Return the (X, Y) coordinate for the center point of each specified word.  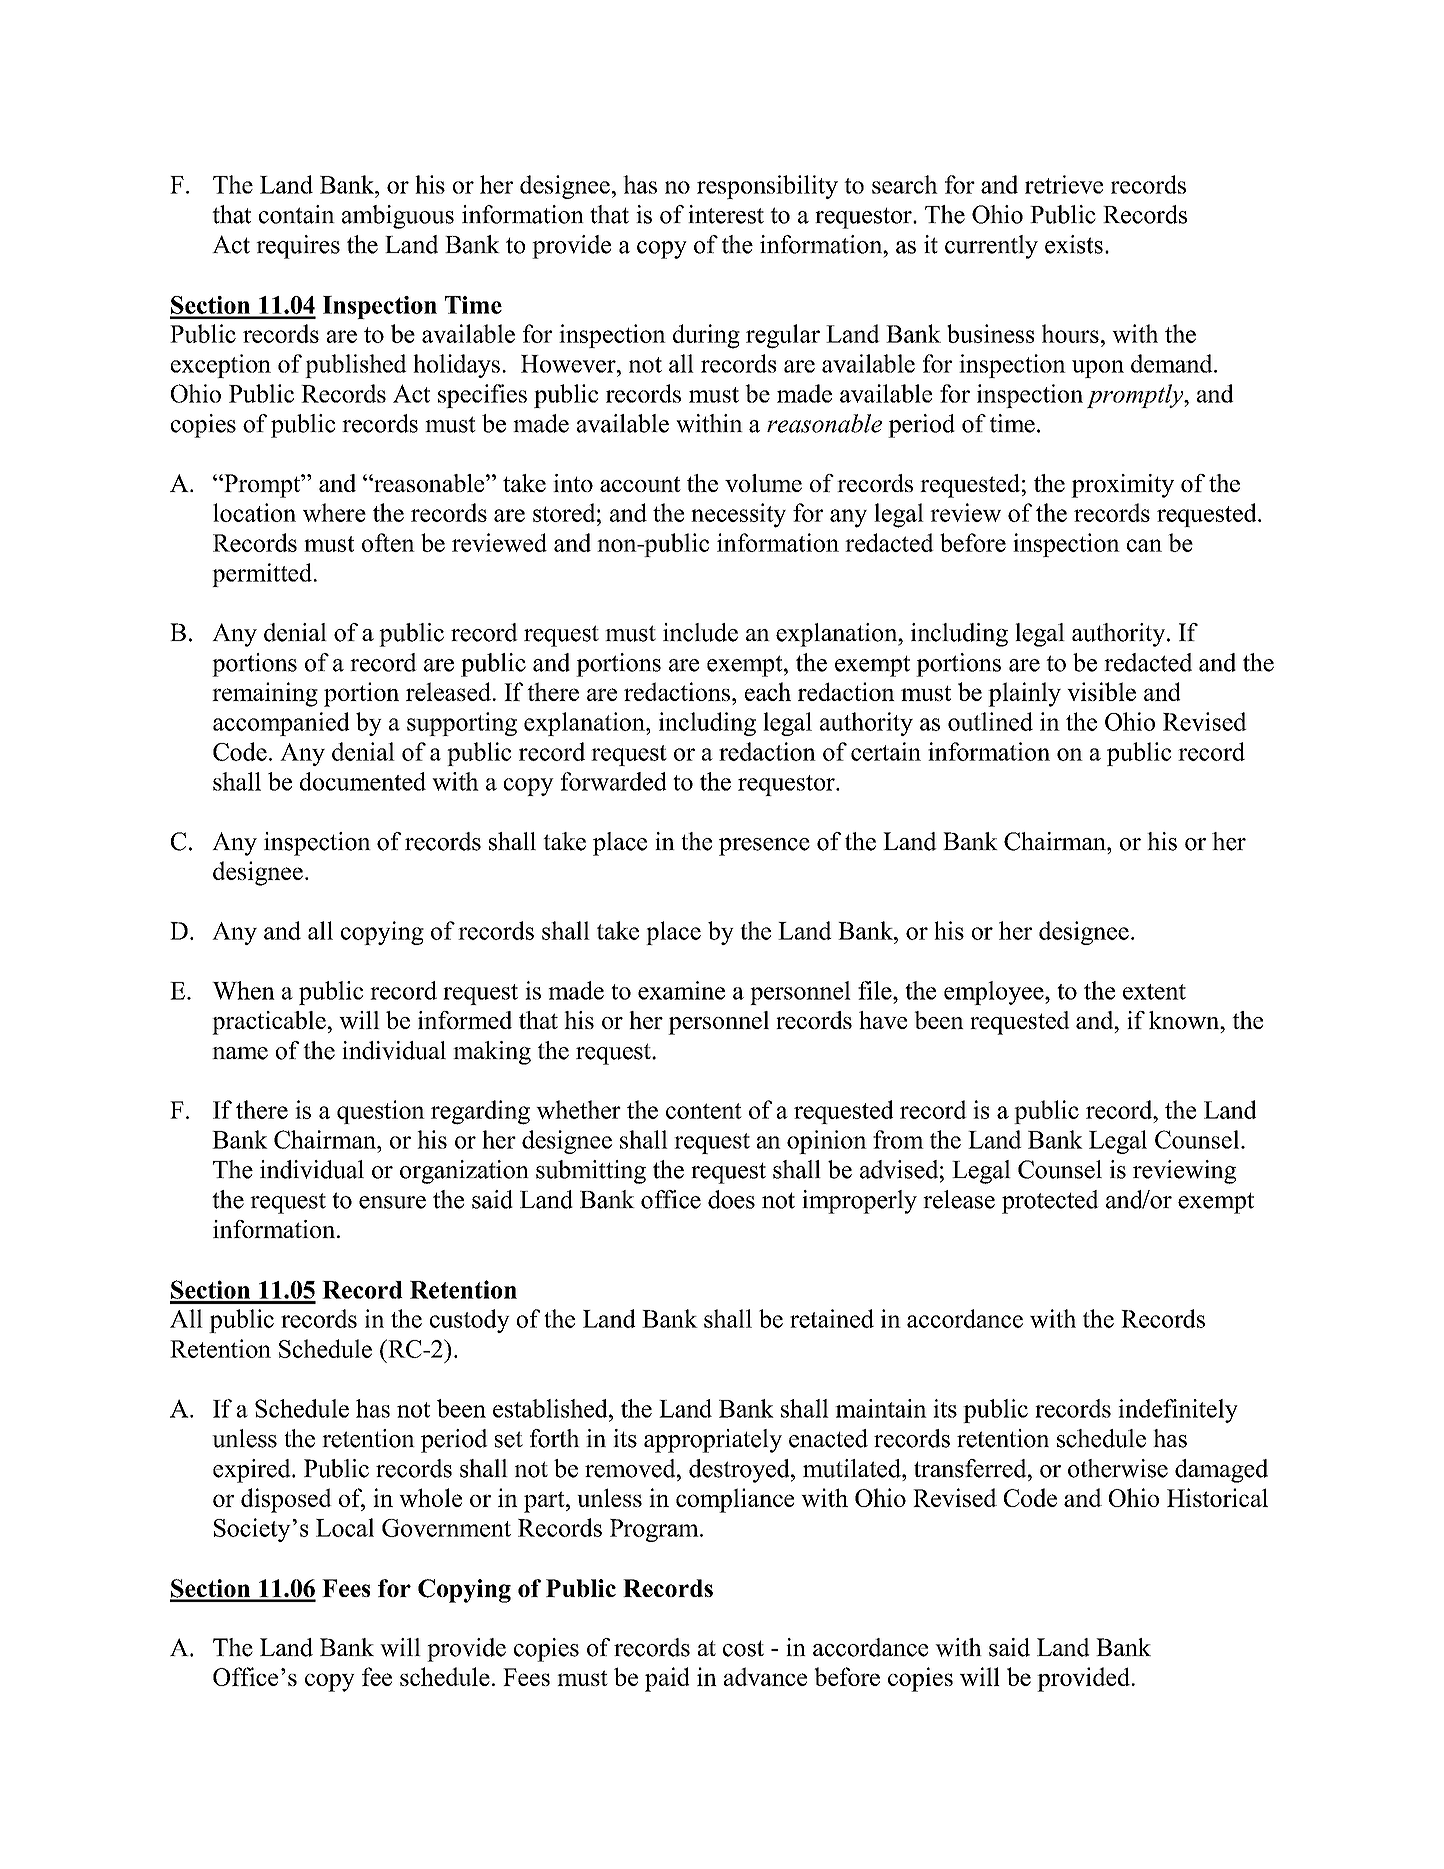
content (704, 1111)
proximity (1122, 486)
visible (1101, 691)
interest (726, 214)
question (381, 1112)
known (1185, 1020)
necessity (738, 515)
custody (470, 1321)
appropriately (713, 1441)
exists (1074, 244)
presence (764, 847)
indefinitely (1178, 1411)
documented (363, 781)
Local (345, 1527)
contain (297, 214)
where (334, 512)
